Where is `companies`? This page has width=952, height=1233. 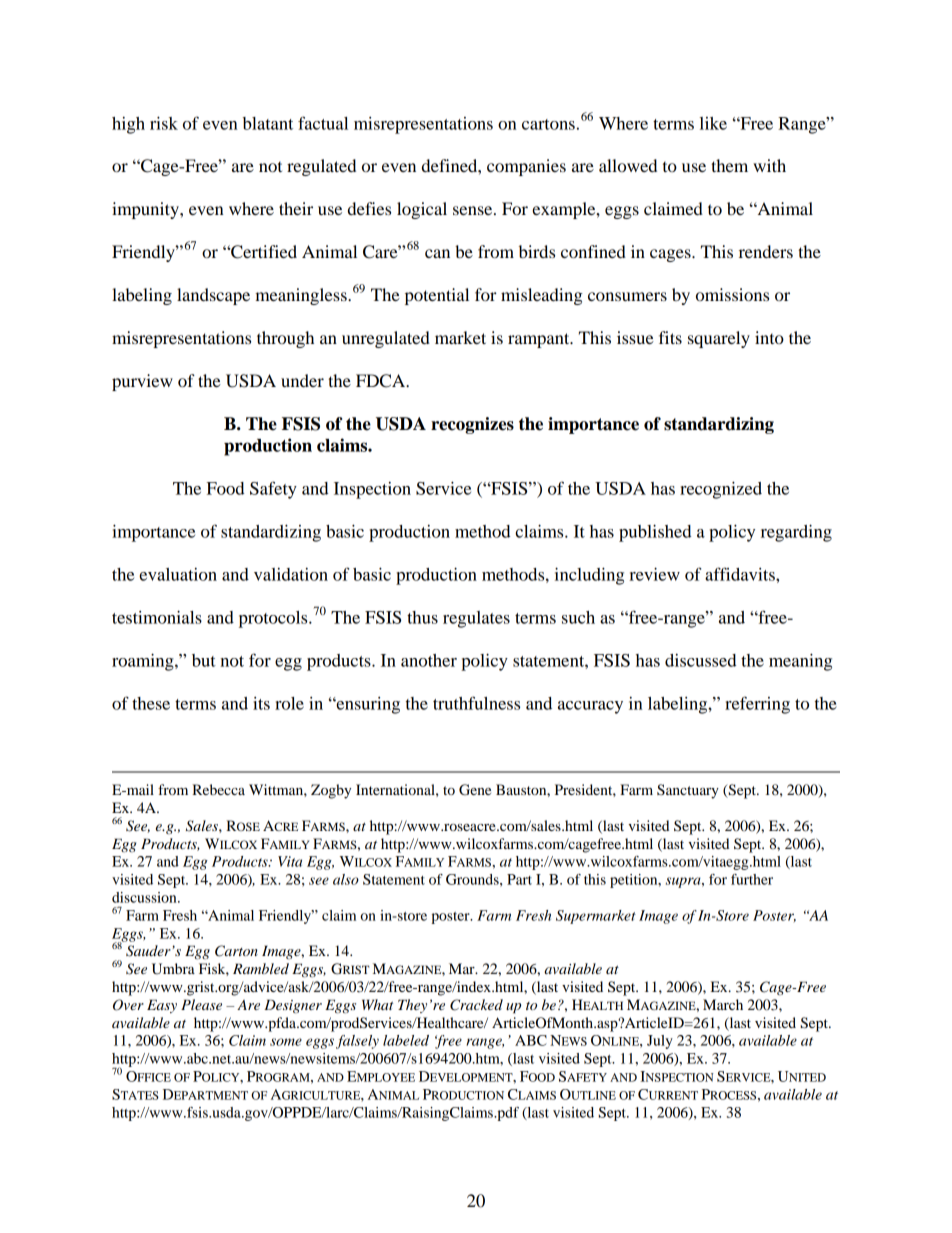 companies is located at coordinates (526, 167).
